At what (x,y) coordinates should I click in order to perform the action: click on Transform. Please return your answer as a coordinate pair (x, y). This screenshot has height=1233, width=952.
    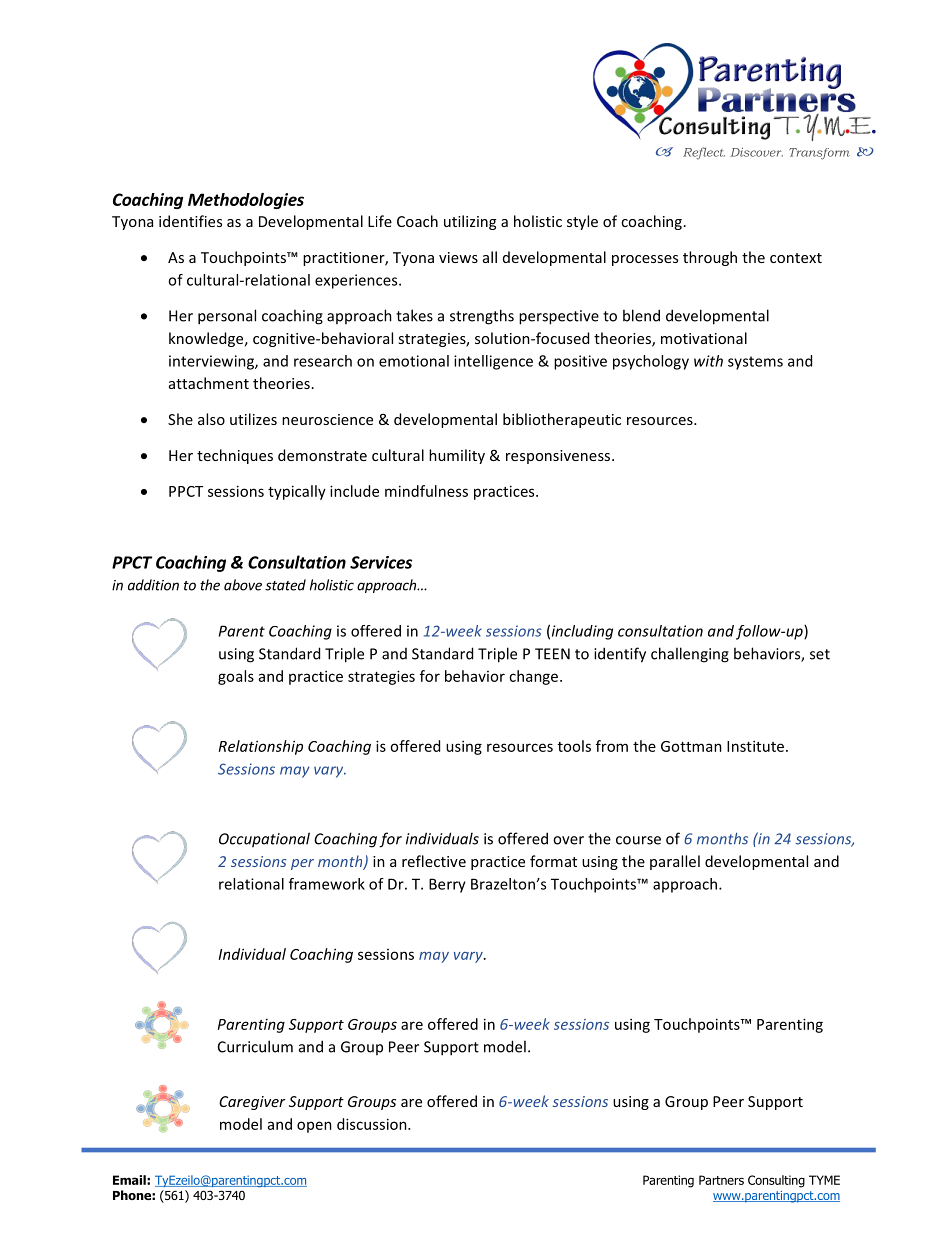
    Looking at the image, I should click on (819, 154).
